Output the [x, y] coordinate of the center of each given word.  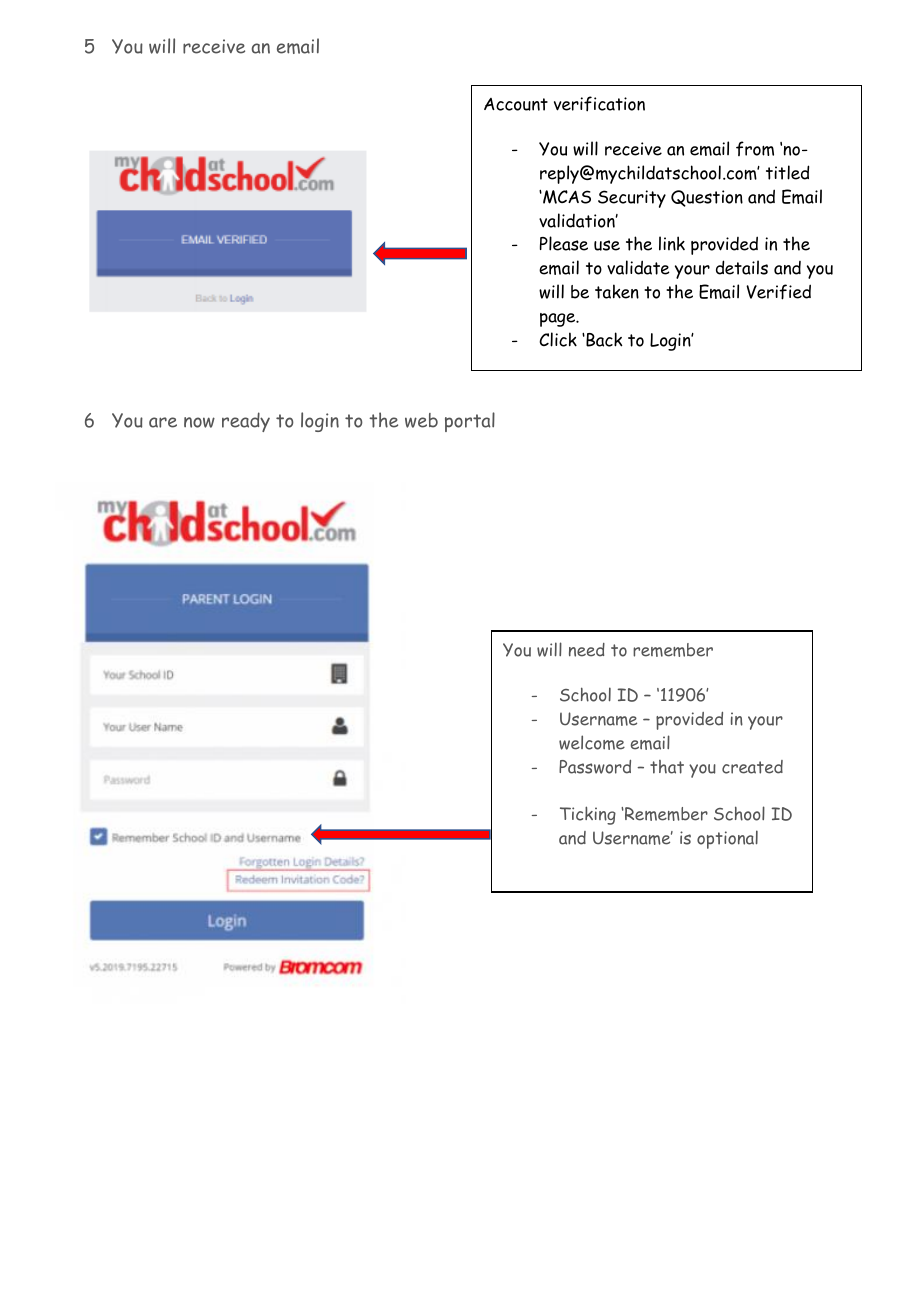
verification [599, 104]
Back [603, 339]
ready [246, 422]
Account [516, 104]
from [755, 148]
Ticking [588, 815]
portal [470, 422]
